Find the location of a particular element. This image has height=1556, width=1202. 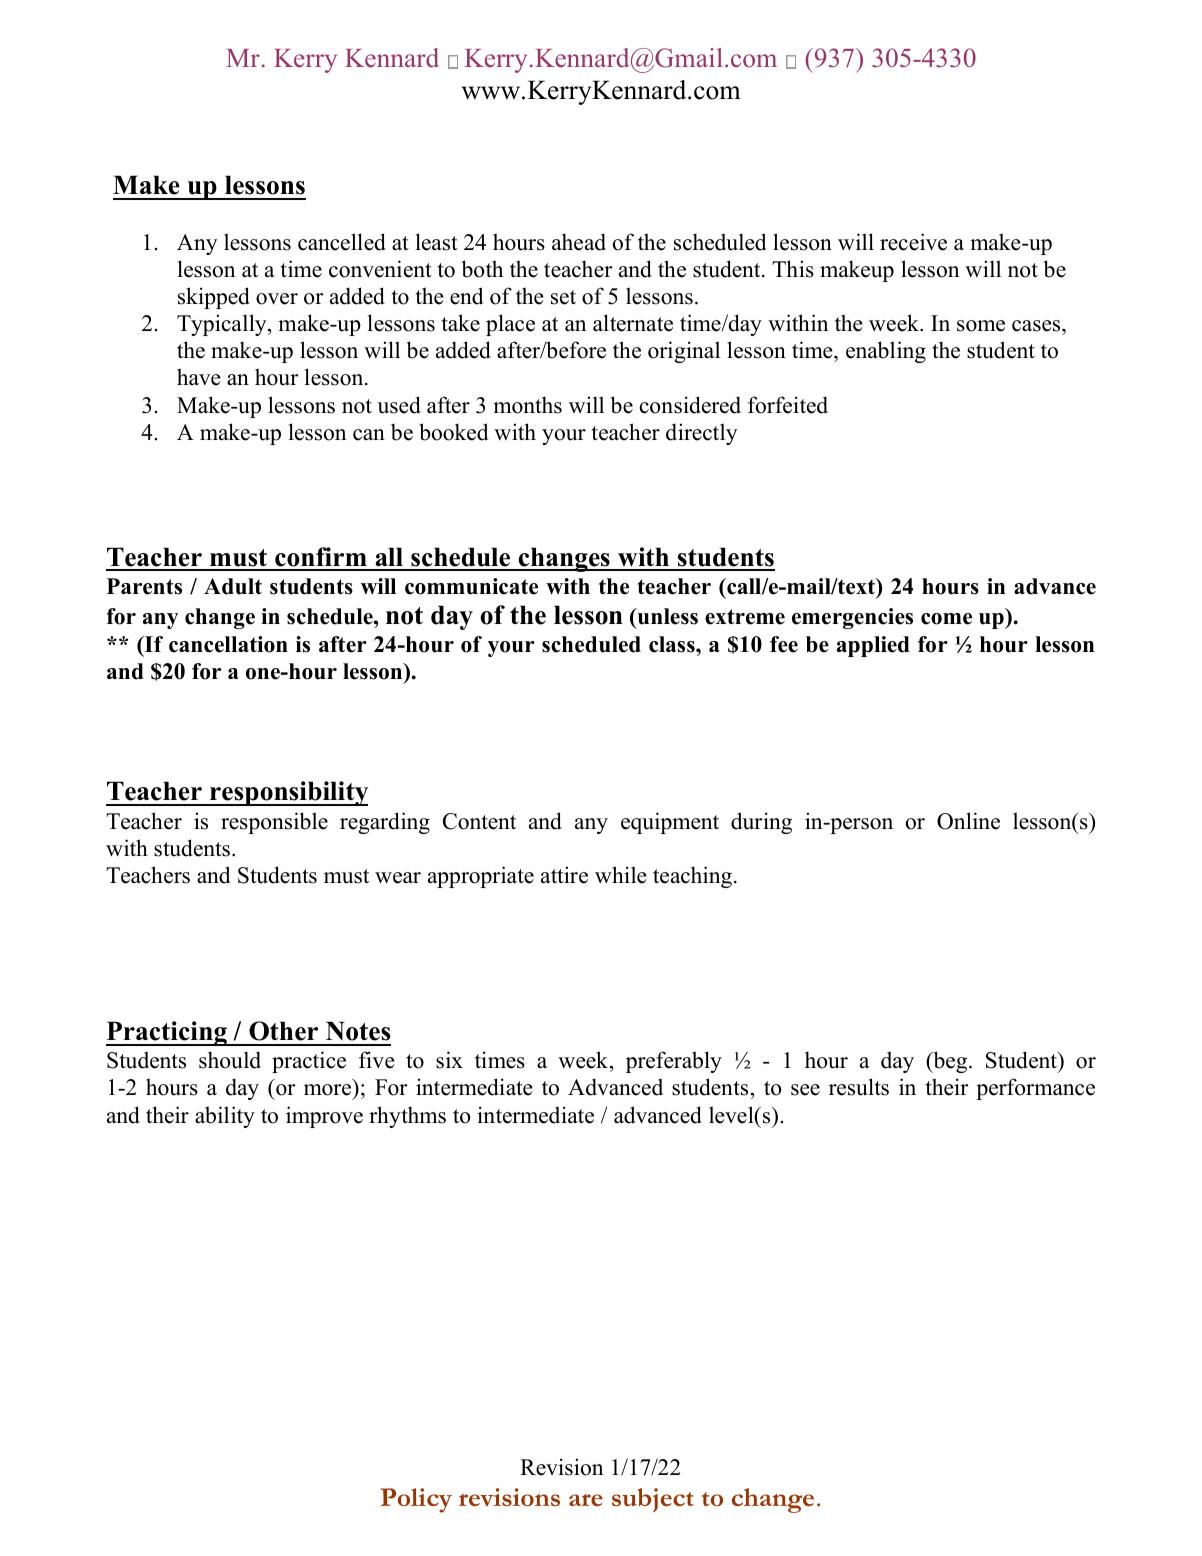

come is located at coordinates (946, 619).
